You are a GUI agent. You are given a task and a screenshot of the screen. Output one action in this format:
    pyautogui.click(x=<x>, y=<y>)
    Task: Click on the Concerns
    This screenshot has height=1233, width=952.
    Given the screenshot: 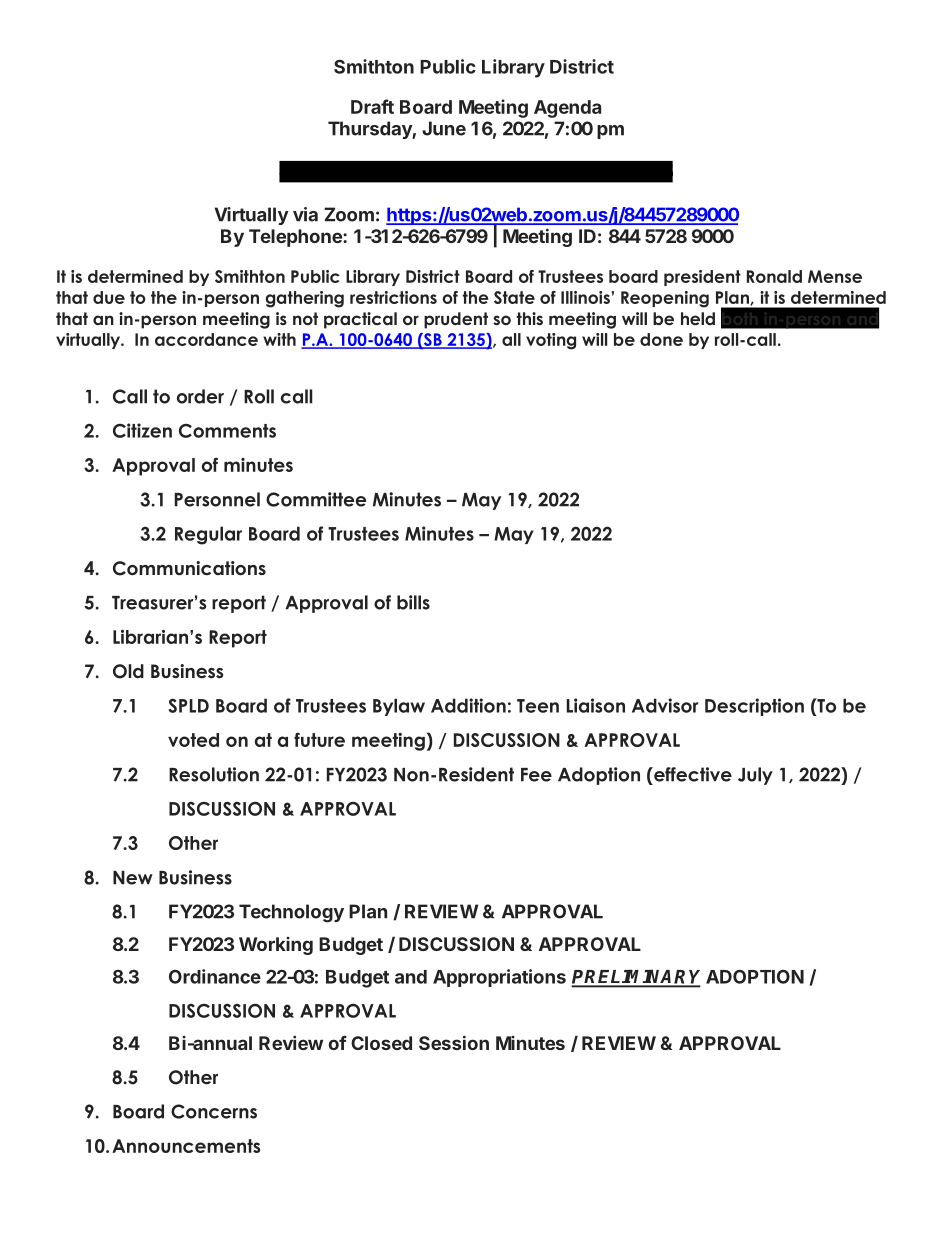 What is the action you would take?
    pyautogui.click(x=214, y=1111)
